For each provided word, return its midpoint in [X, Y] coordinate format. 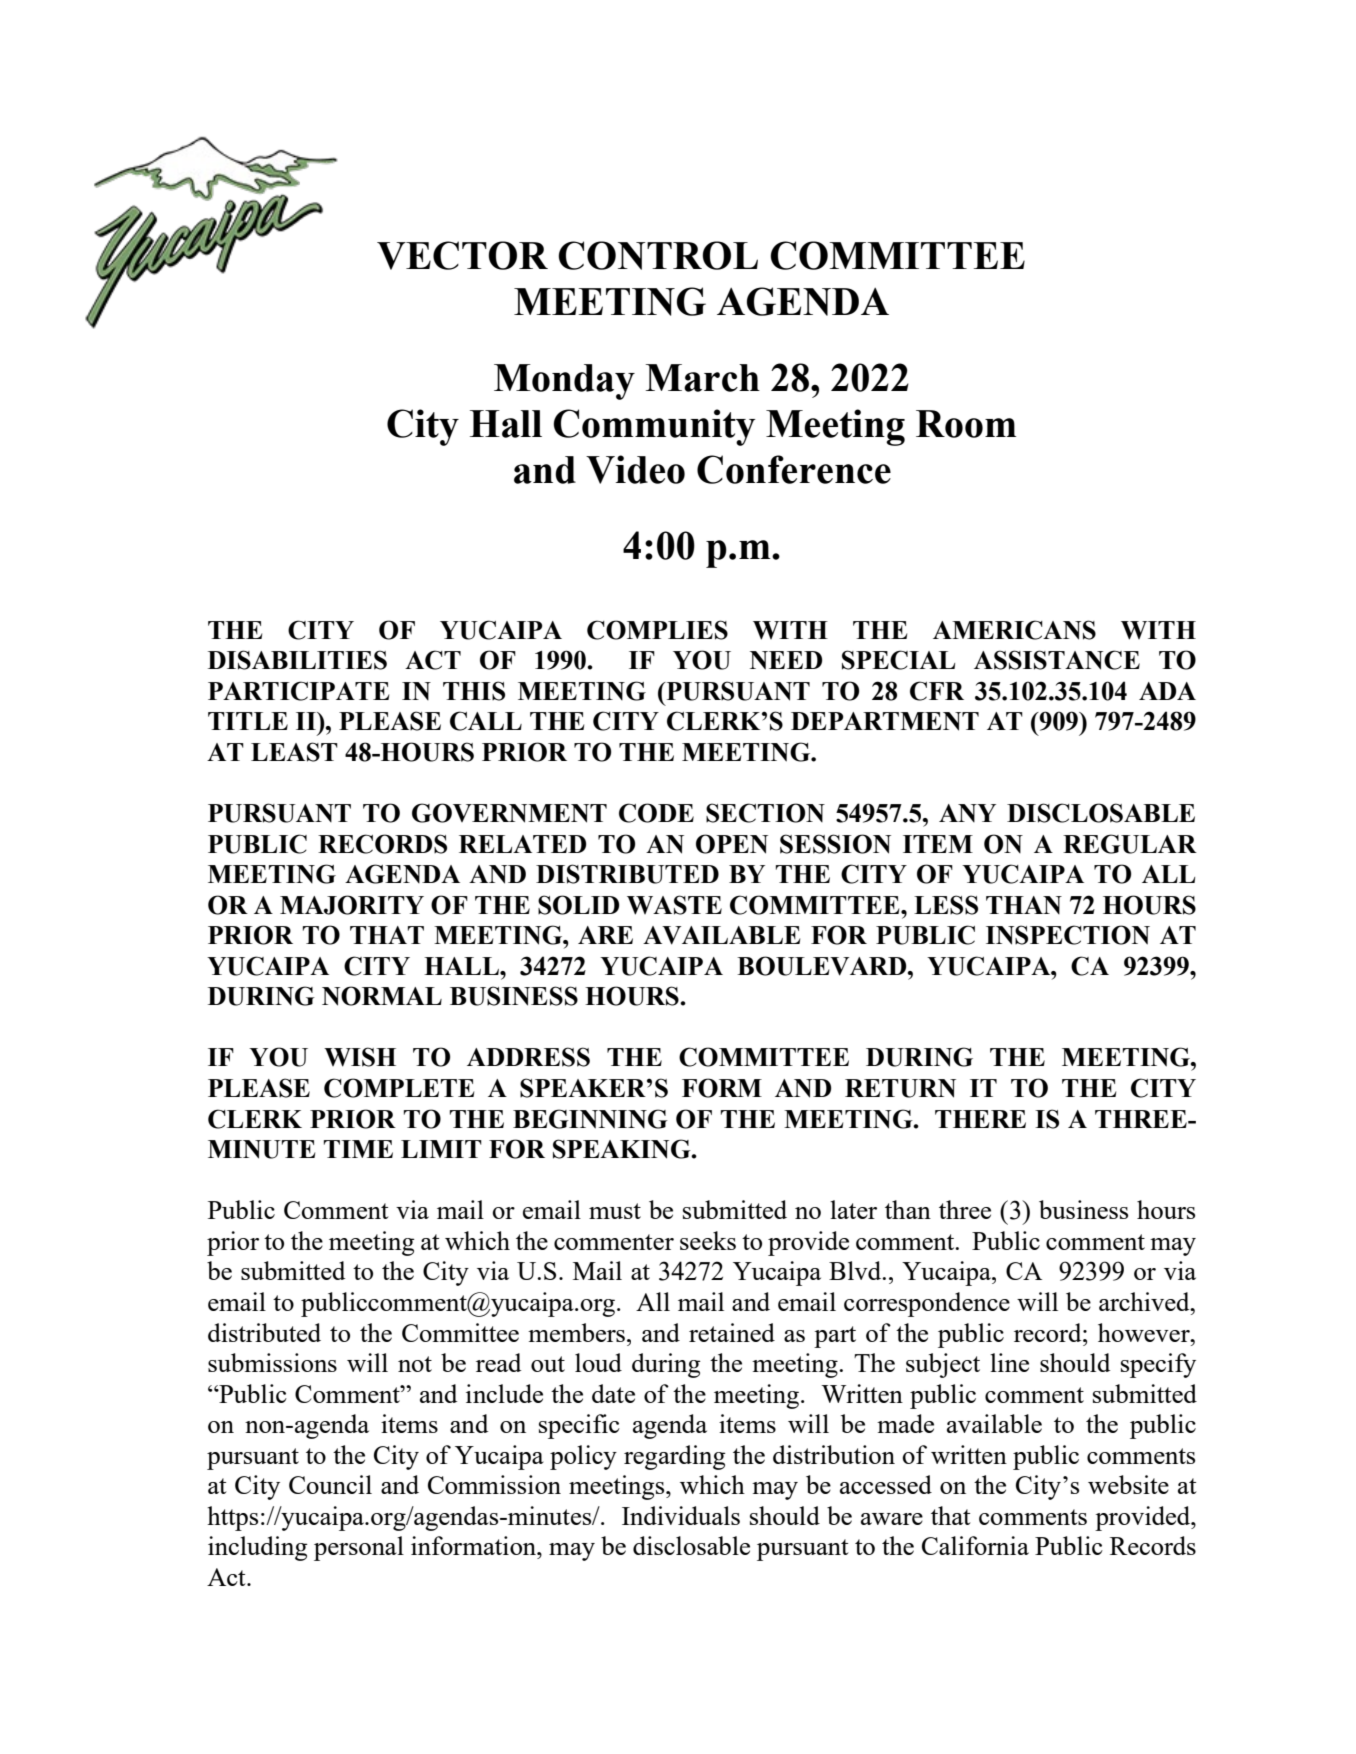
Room [966, 424]
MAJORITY [352, 905]
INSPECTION [1068, 935]
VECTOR [462, 255]
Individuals [681, 1515]
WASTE [674, 905]
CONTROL [658, 255]
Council [330, 1484]
